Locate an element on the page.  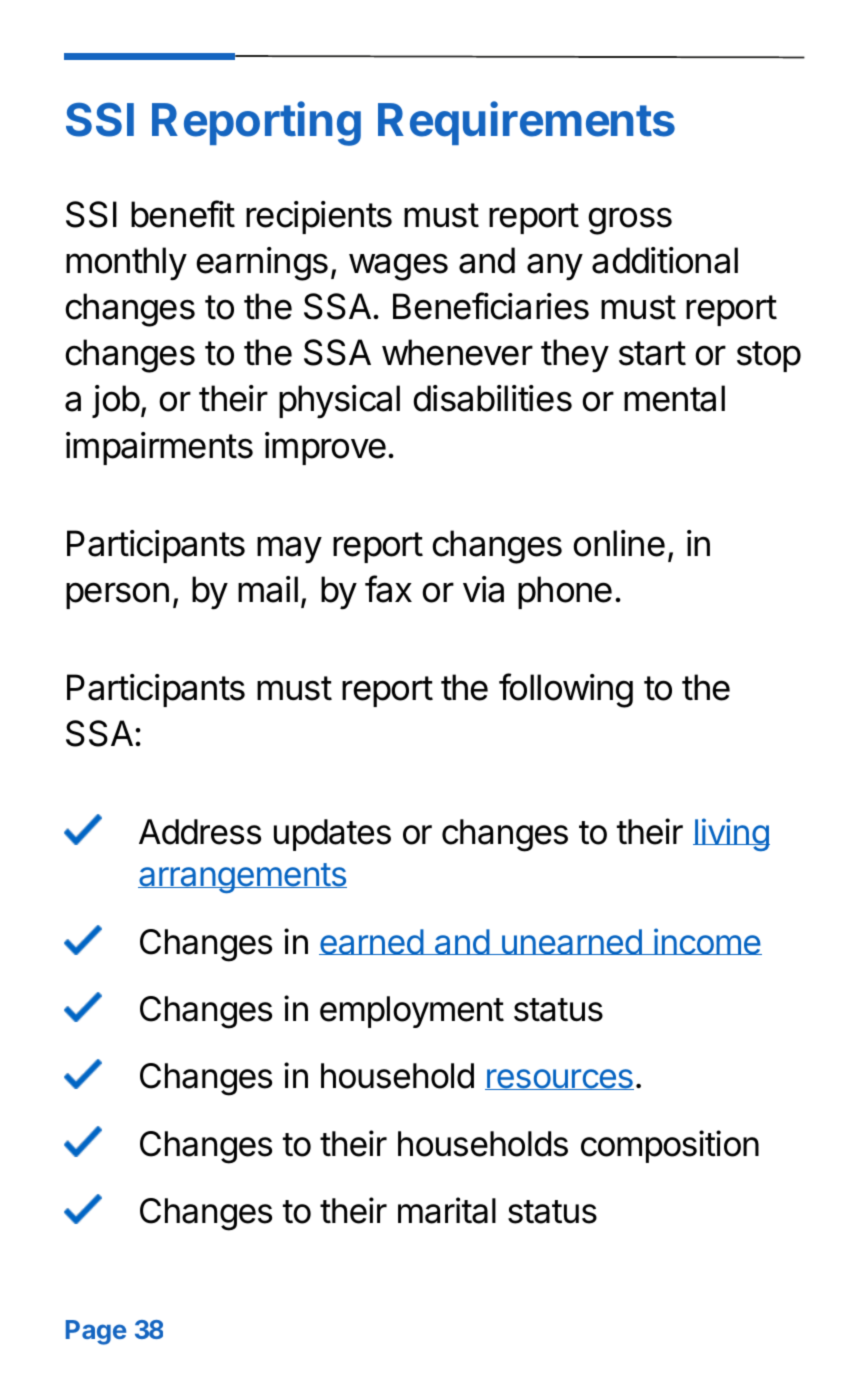
Requirements is located at coordinates (526, 123).
